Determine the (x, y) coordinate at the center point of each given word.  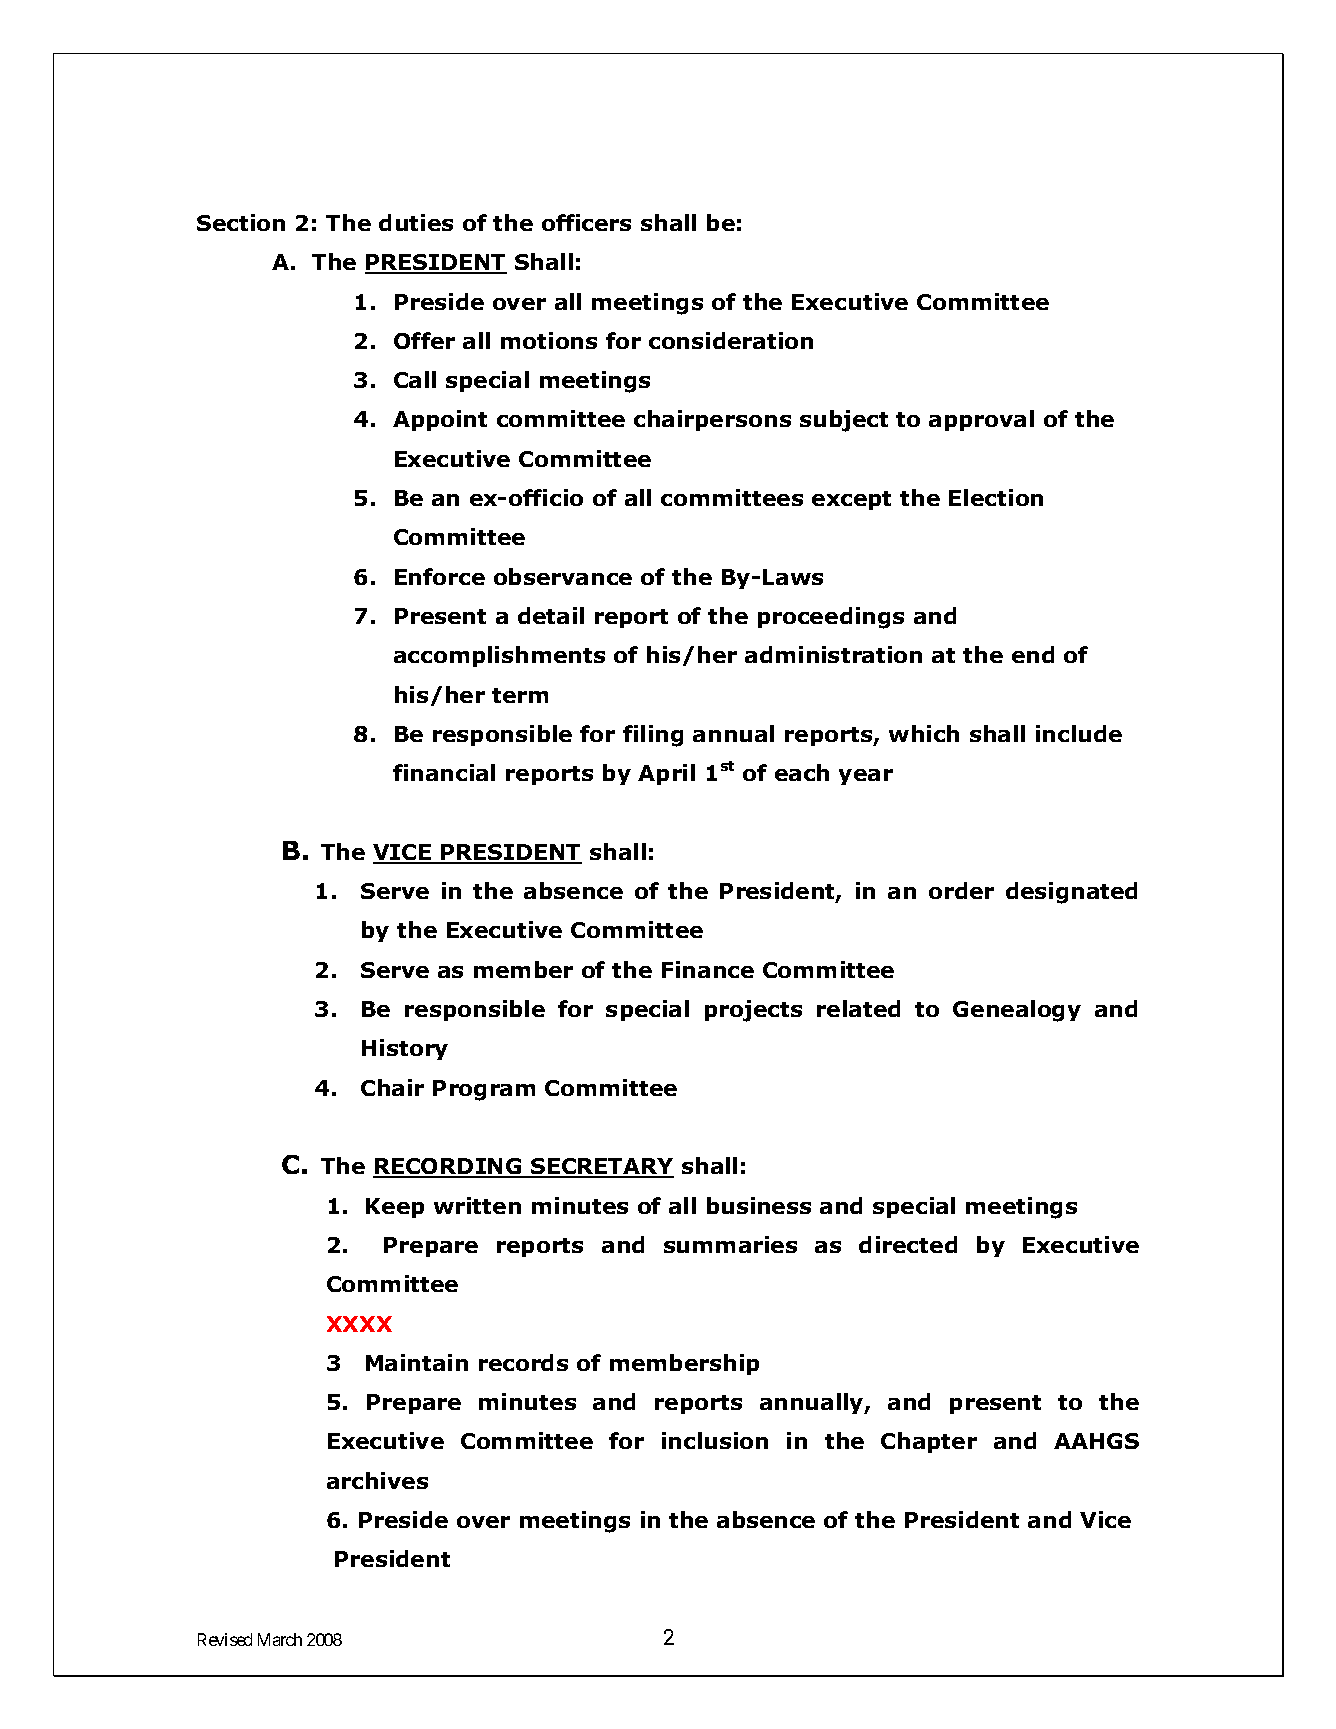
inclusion (715, 1440)
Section (241, 222)
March (280, 1639)
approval (981, 420)
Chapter (929, 1442)
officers (586, 222)
